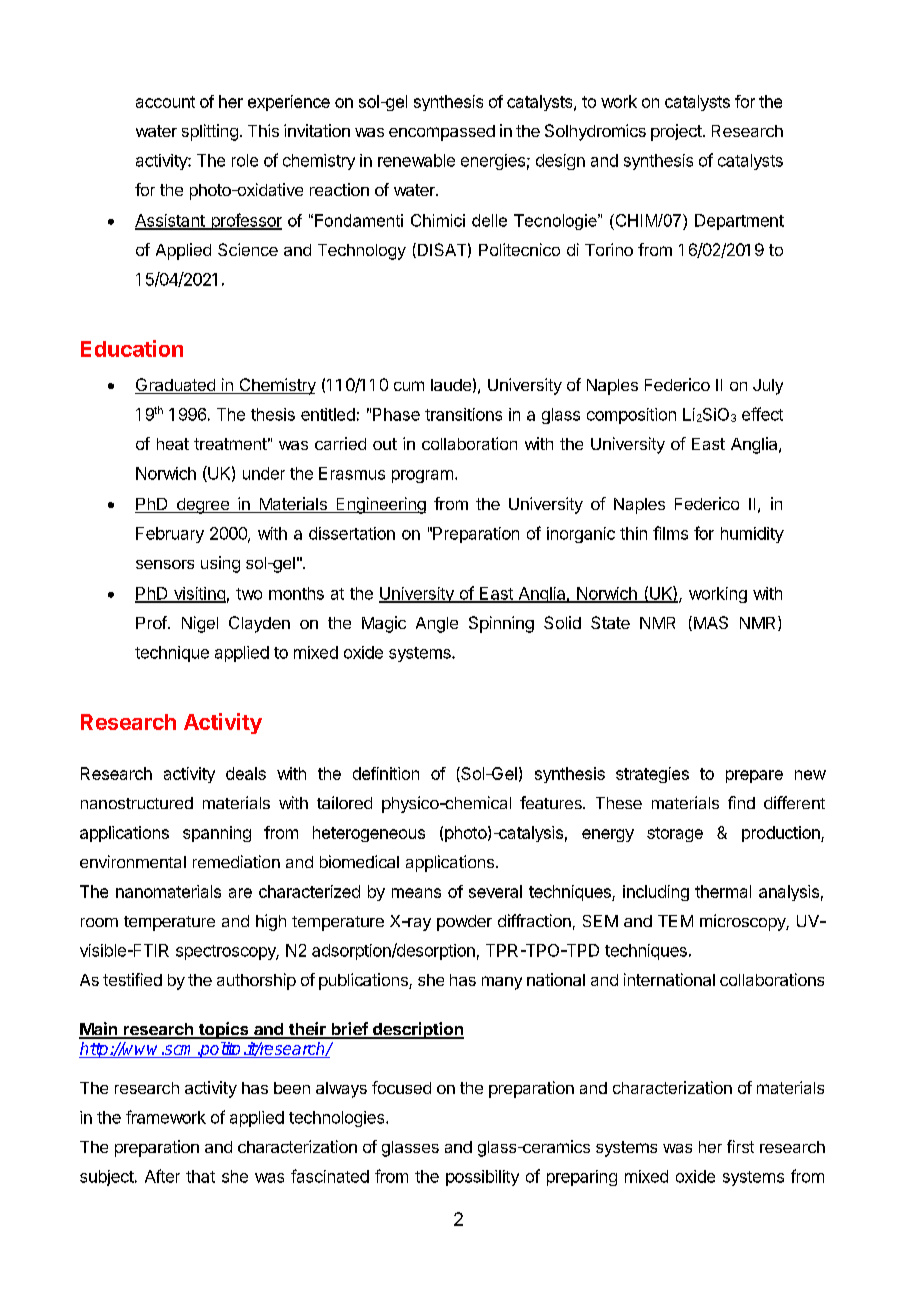 The image size is (924, 1307). Describe the element at coordinates (442, 133) in the screenshot. I see `encompassed` at that location.
